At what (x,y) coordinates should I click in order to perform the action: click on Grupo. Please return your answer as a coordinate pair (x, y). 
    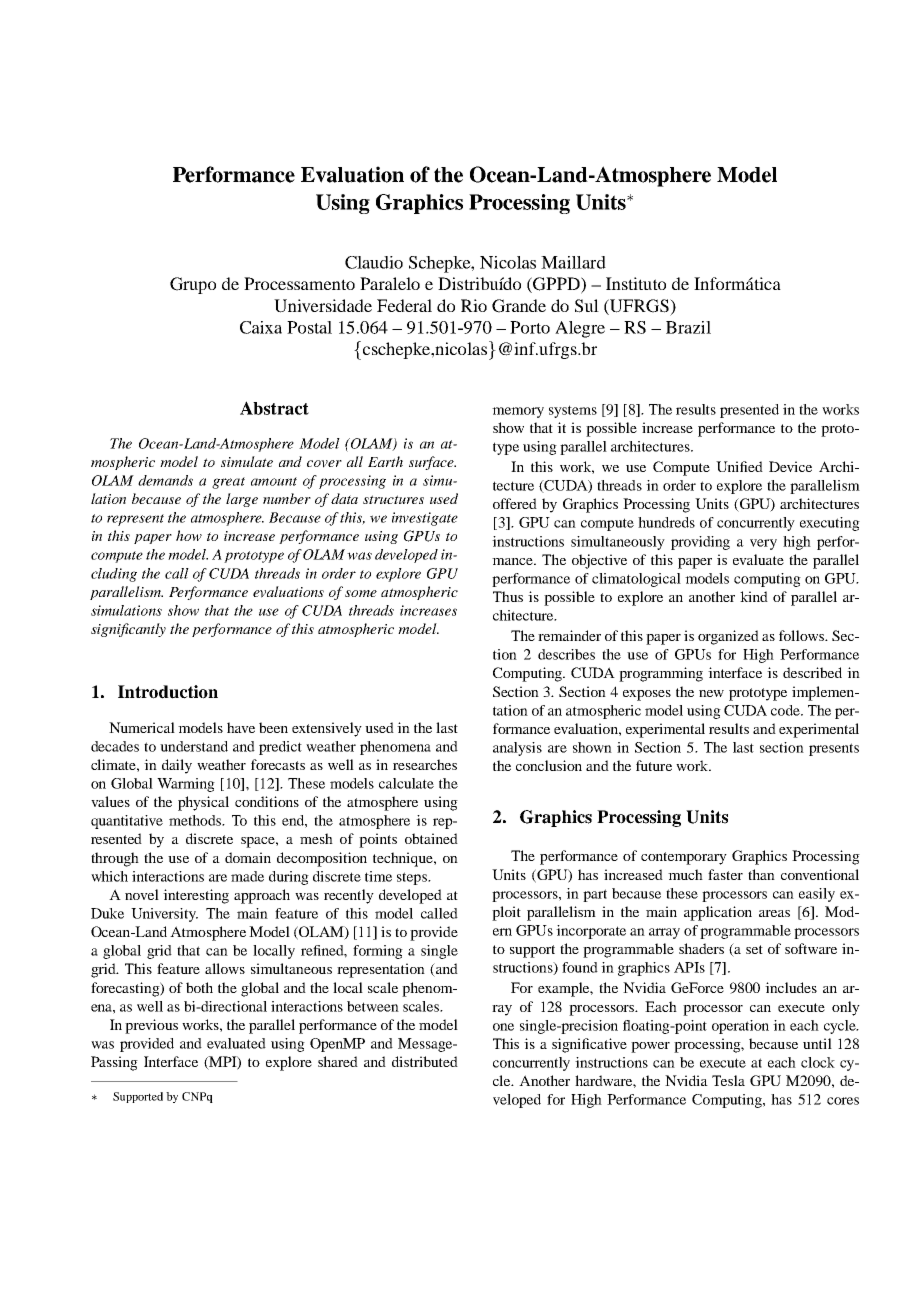
    Looking at the image, I should click on (193, 285).
